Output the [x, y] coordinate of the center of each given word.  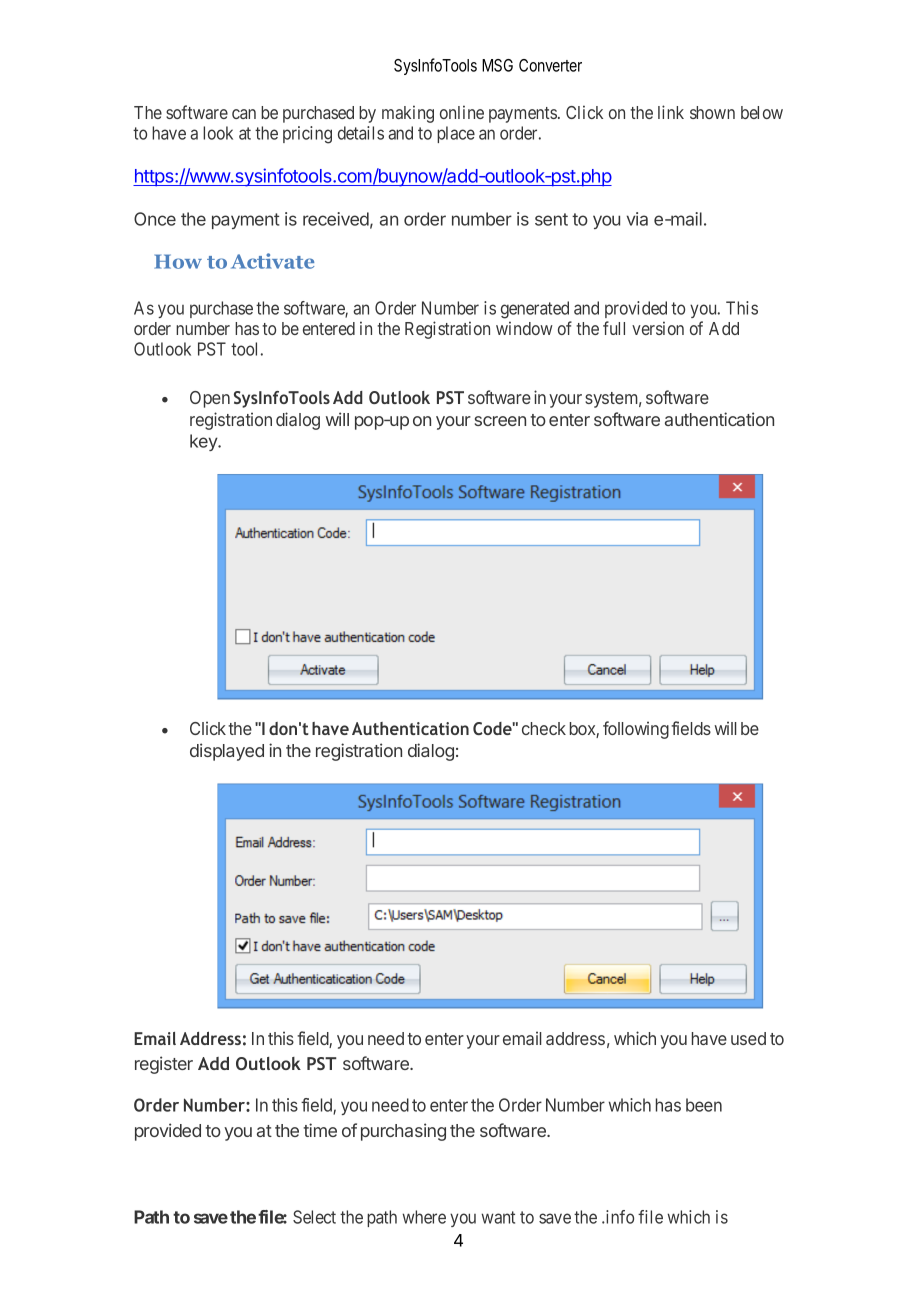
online [462, 112]
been [704, 1105]
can [244, 114]
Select [314, 1217]
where [424, 1217]
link [671, 112]
